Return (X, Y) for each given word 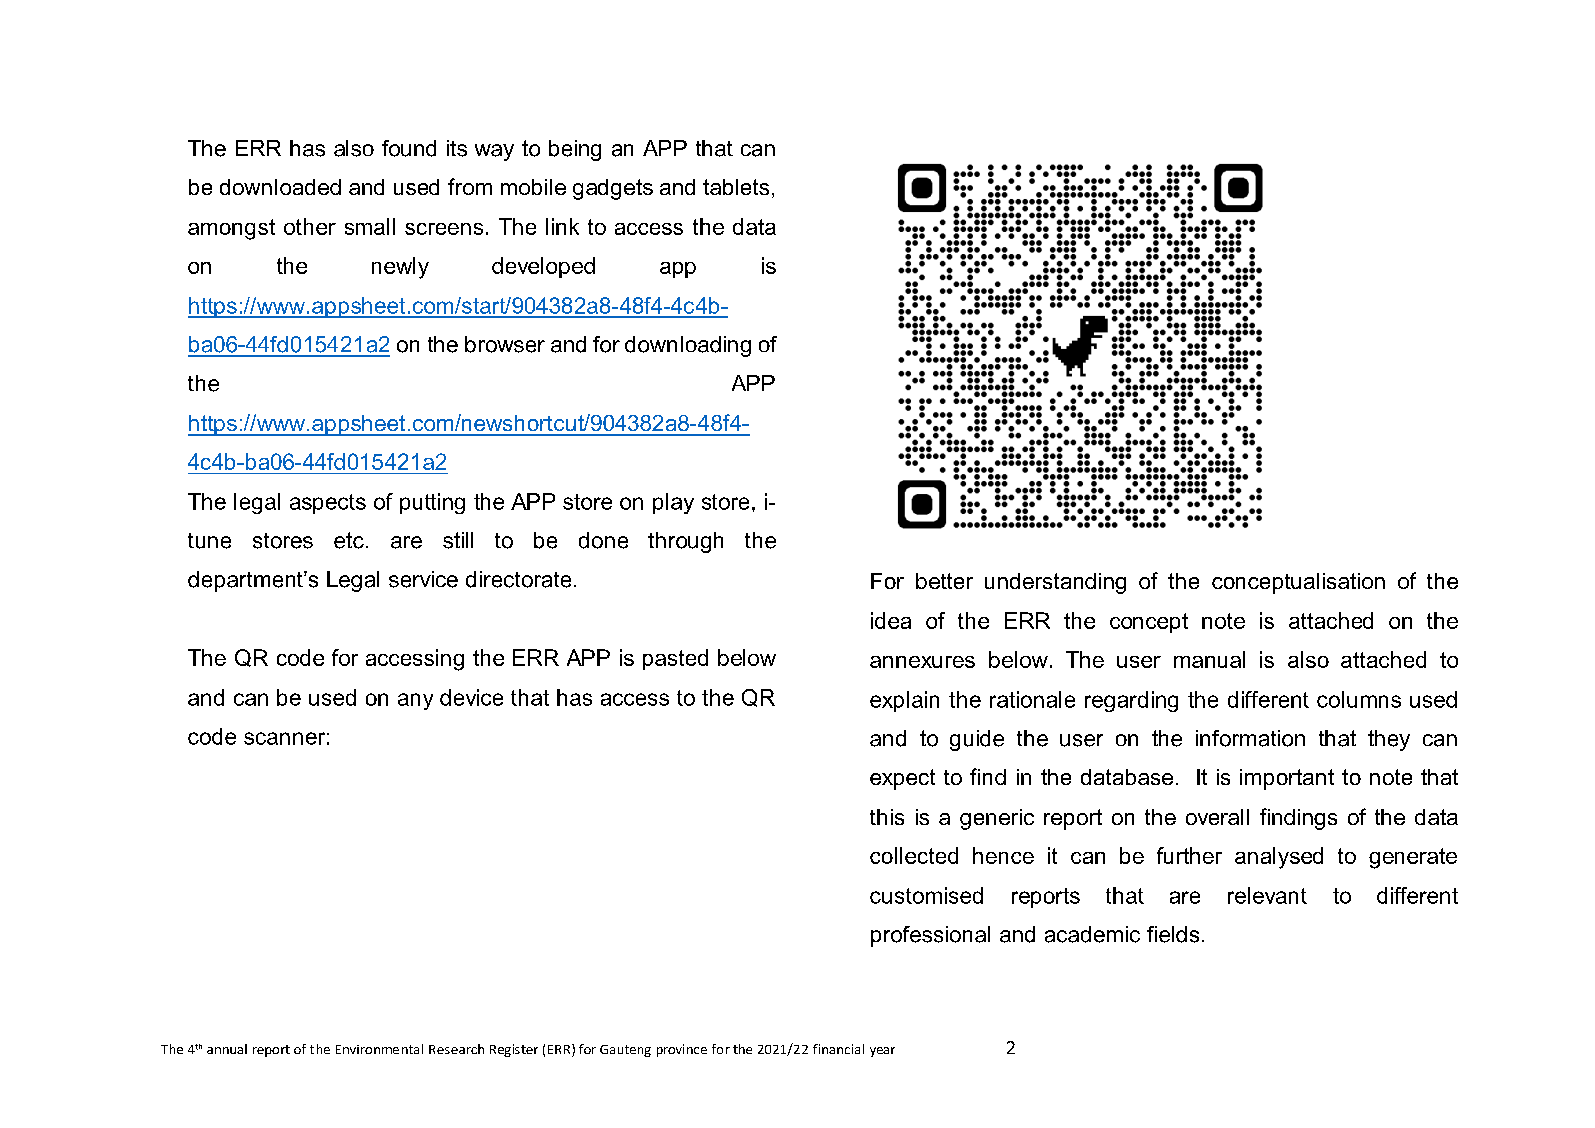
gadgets (613, 189)
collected (914, 855)
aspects (328, 504)
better (944, 581)
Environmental (379, 1049)
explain (904, 701)
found (409, 148)
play (673, 503)
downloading (688, 346)
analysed (1279, 858)
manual (1209, 659)
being (575, 150)
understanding (1055, 583)
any (415, 701)
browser (505, 344)
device (471, 697)
